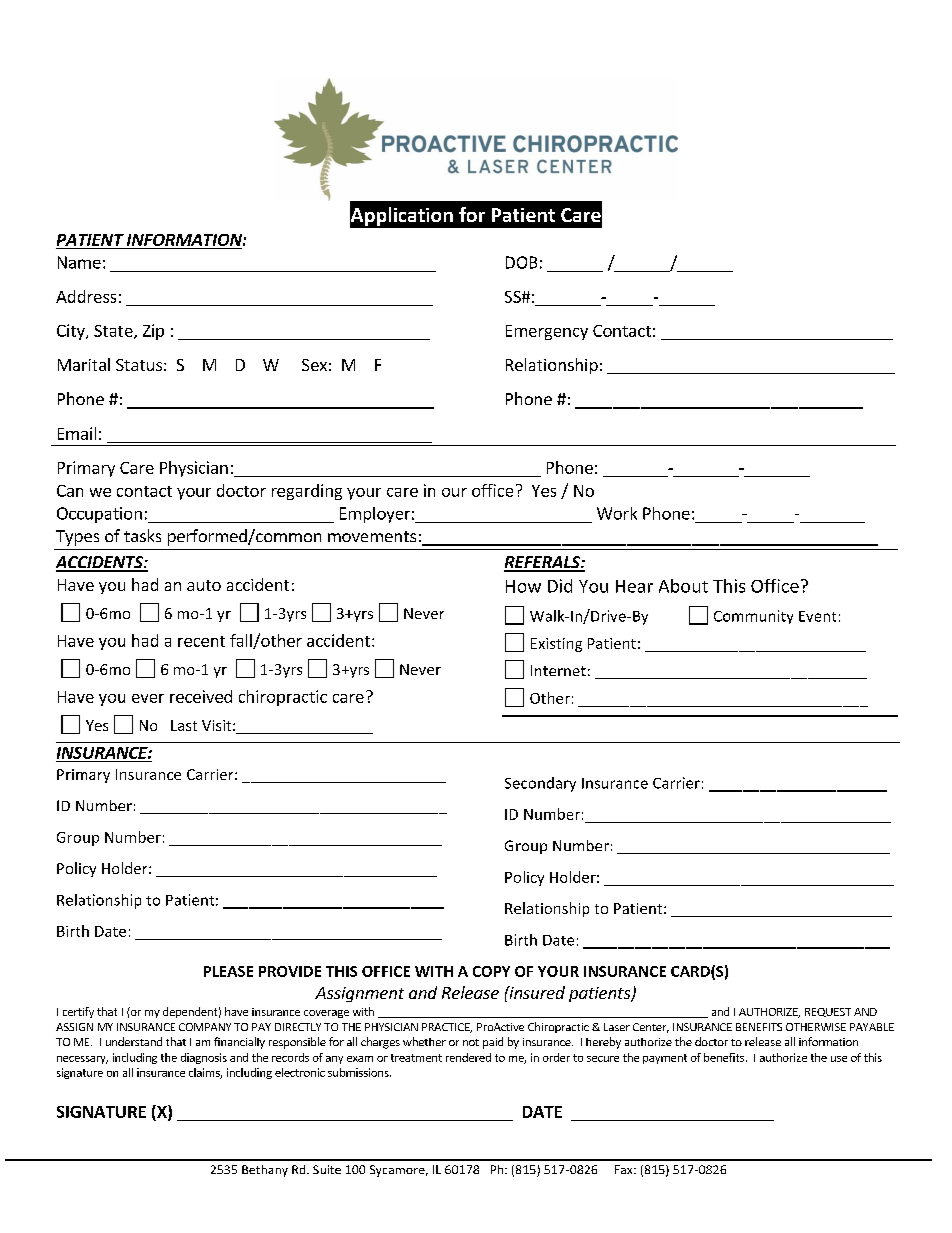 This page has width=952, height=1233. I want to click on Suite, so click(327, 1169).
